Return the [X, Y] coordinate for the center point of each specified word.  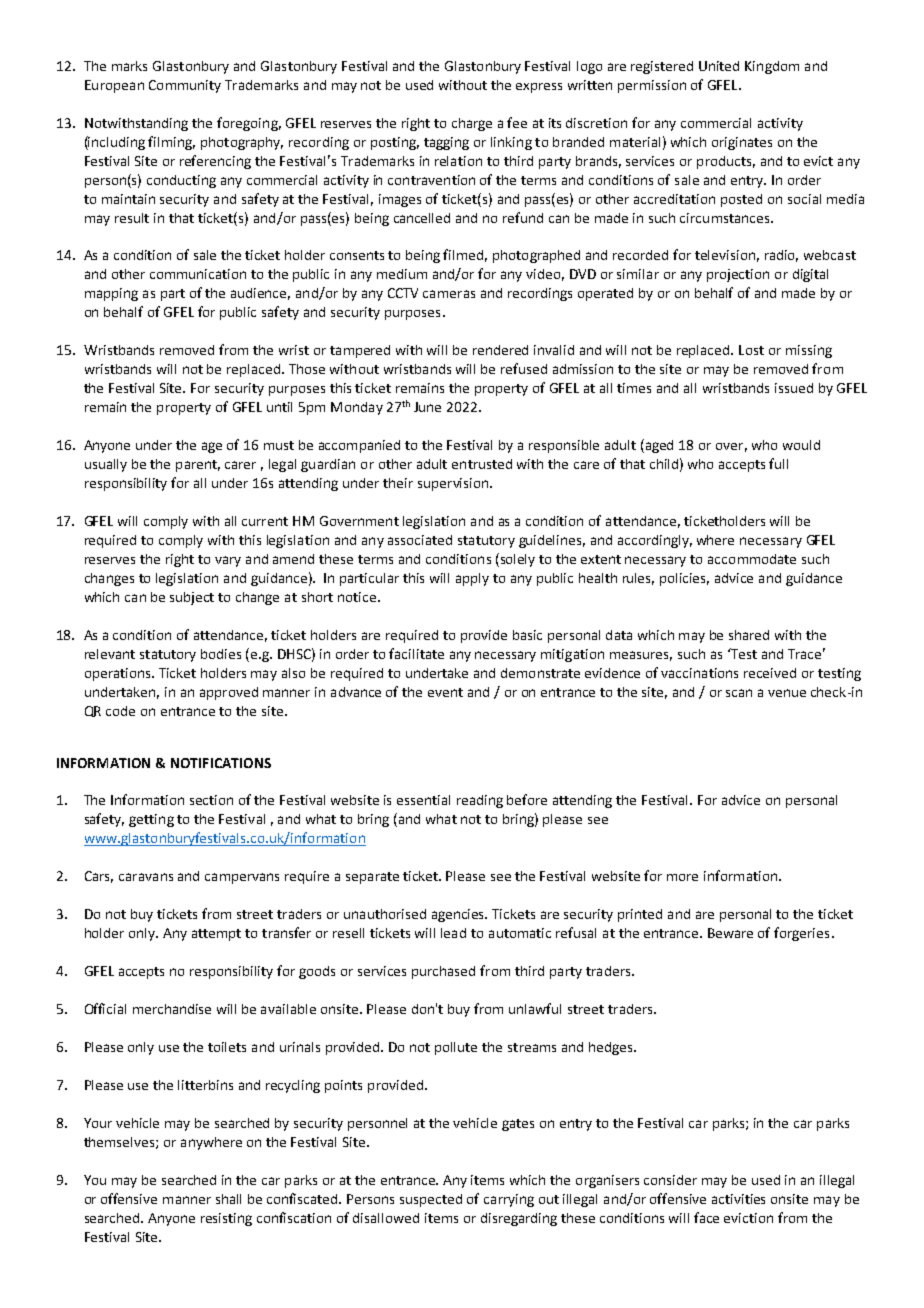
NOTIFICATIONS [221, 763]
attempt [216, 935]
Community [185, 86]
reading [480, 801]
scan [739, 693]
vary [228, 561]
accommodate [752, 559]
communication [198, 274]
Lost [751, 350]
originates [742, 143]
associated [420, 540]
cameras [449, 294]
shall [228, 1199]
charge [472, 124]
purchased [443, 972]
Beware [730, 933]
